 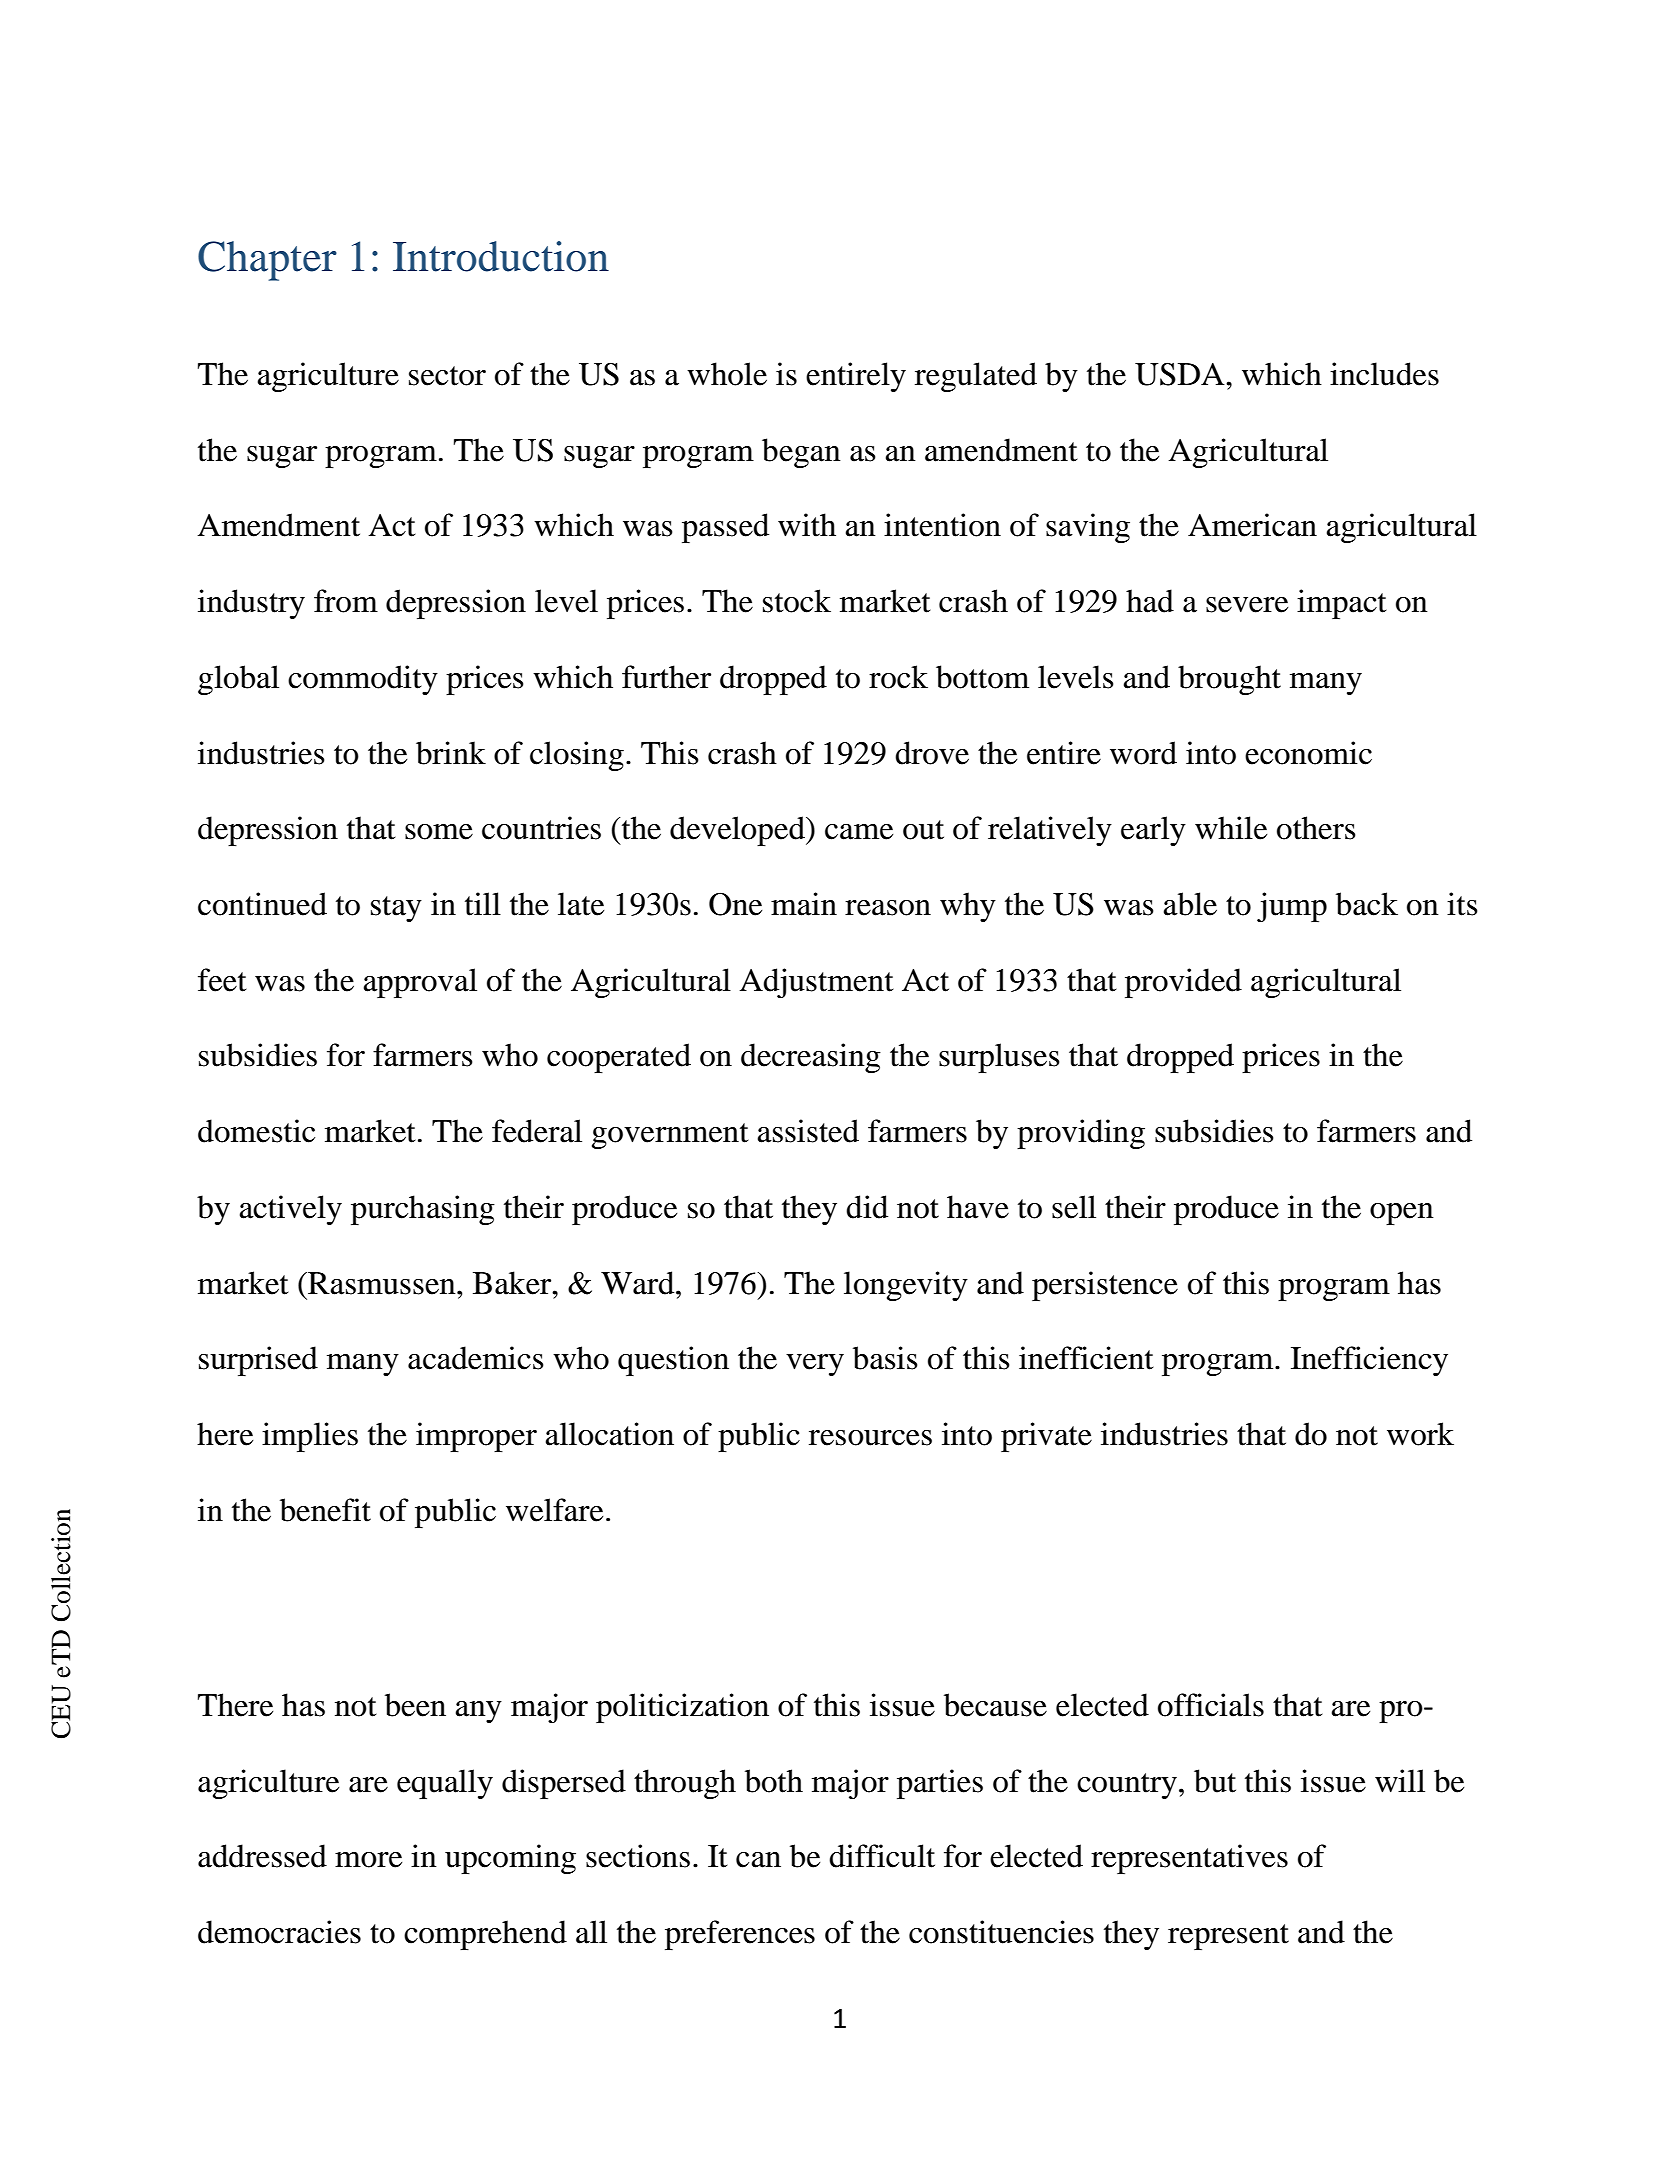 What do you see at coordinates (727, 374) in the screenshot?
I see `whole` at bounding box center [727, 374].
